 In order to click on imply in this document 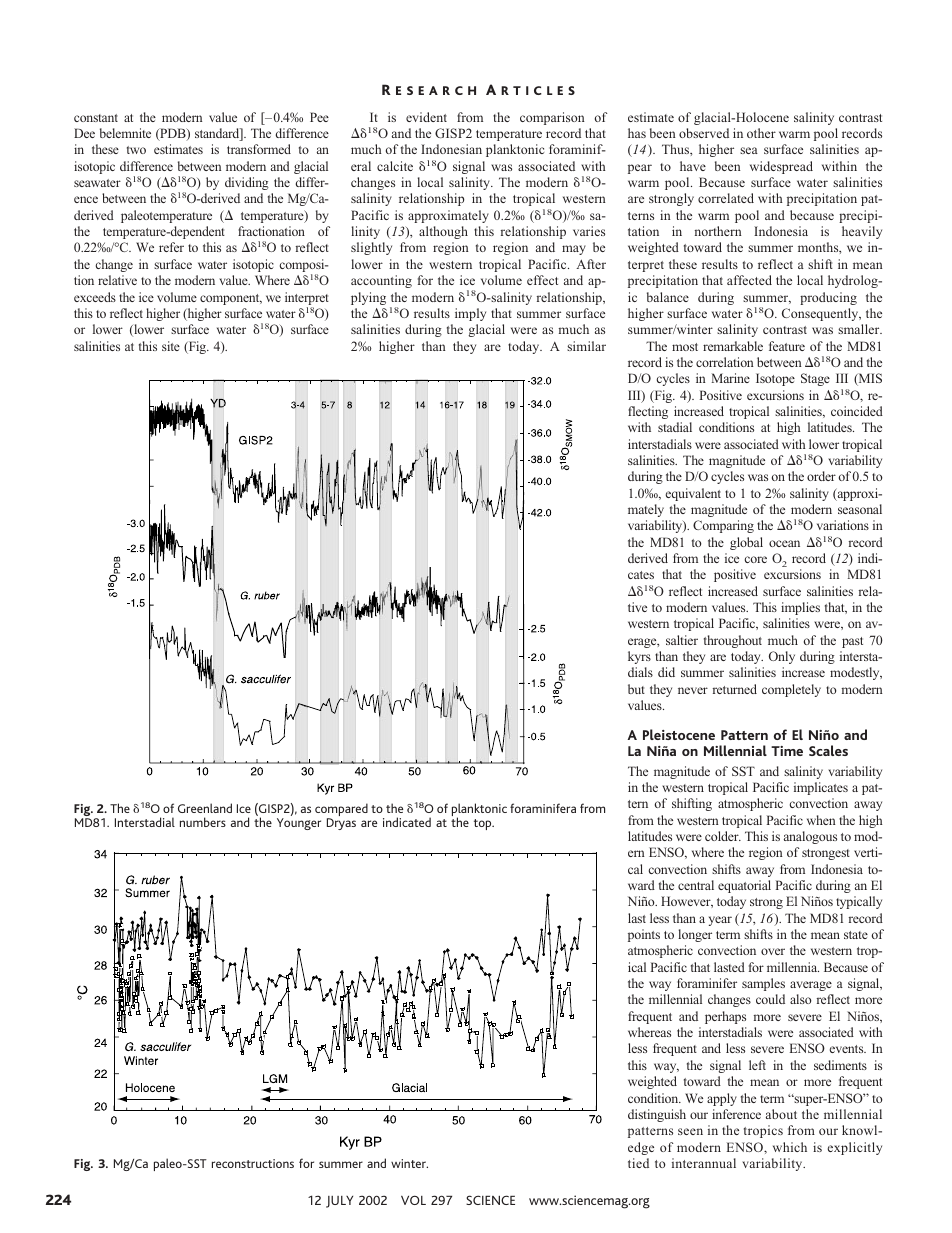, I will do `click(470, 314)`.
